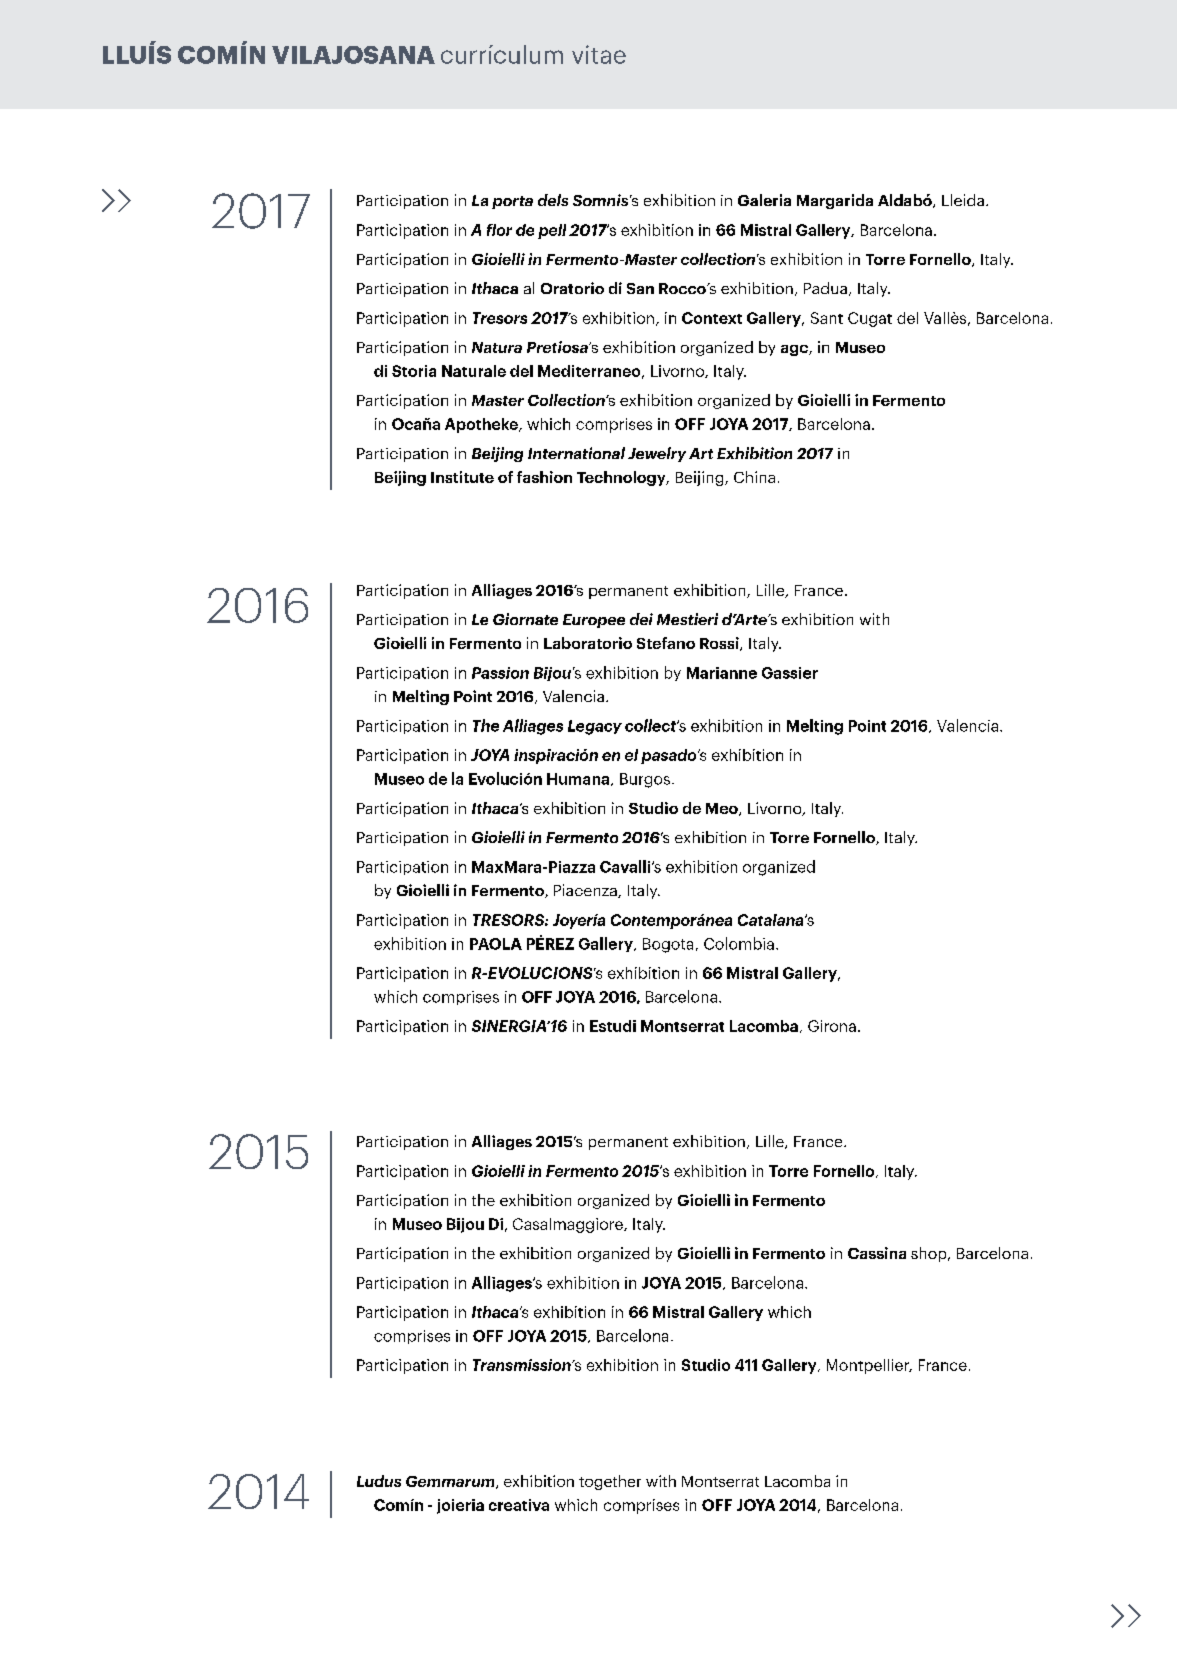 The image size is (1177, 1665). I want to click on China, so click(754, 477).
